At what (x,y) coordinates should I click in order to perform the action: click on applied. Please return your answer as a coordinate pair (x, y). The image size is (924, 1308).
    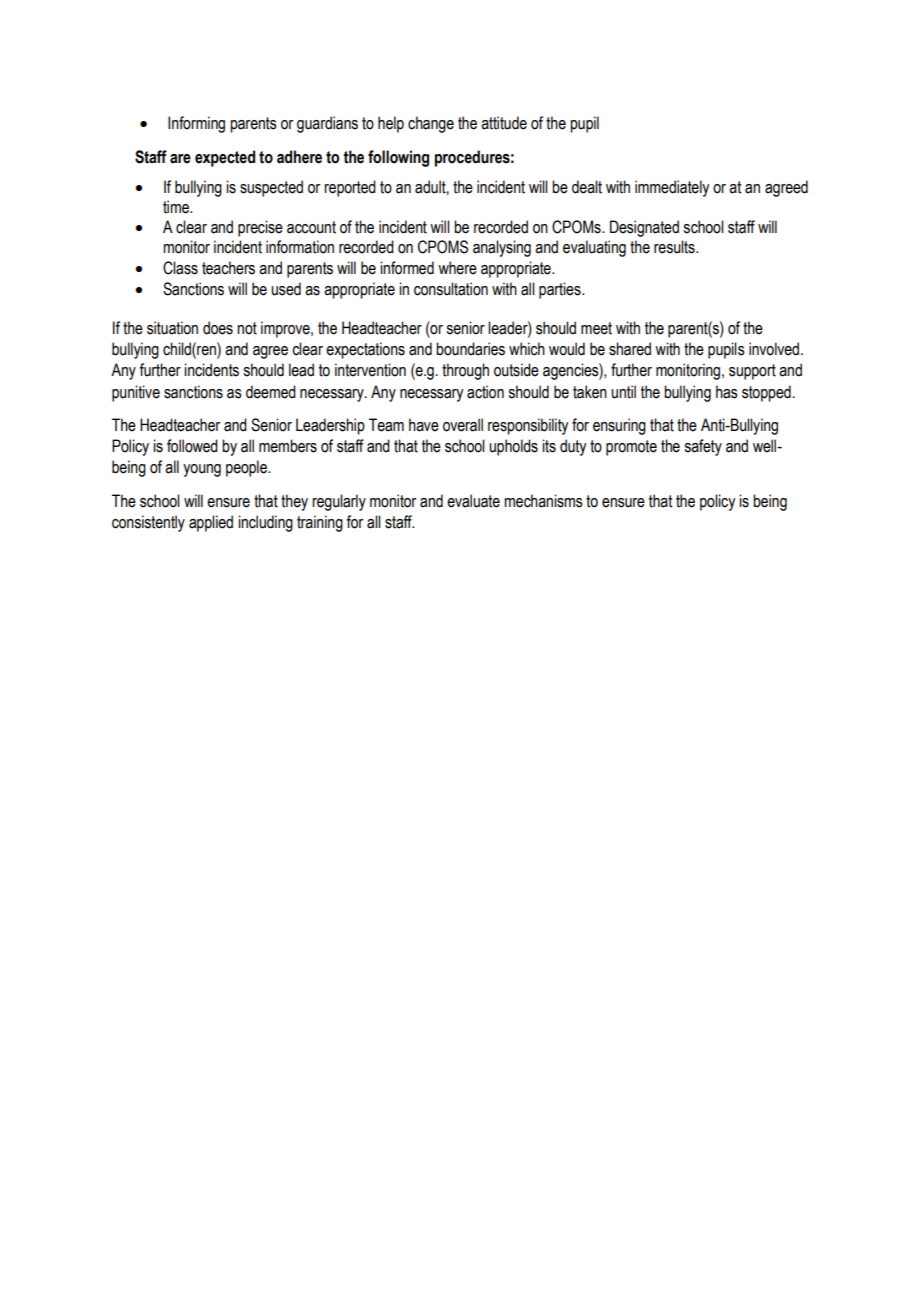
    Looking at the image, I should click on (211, 523).
